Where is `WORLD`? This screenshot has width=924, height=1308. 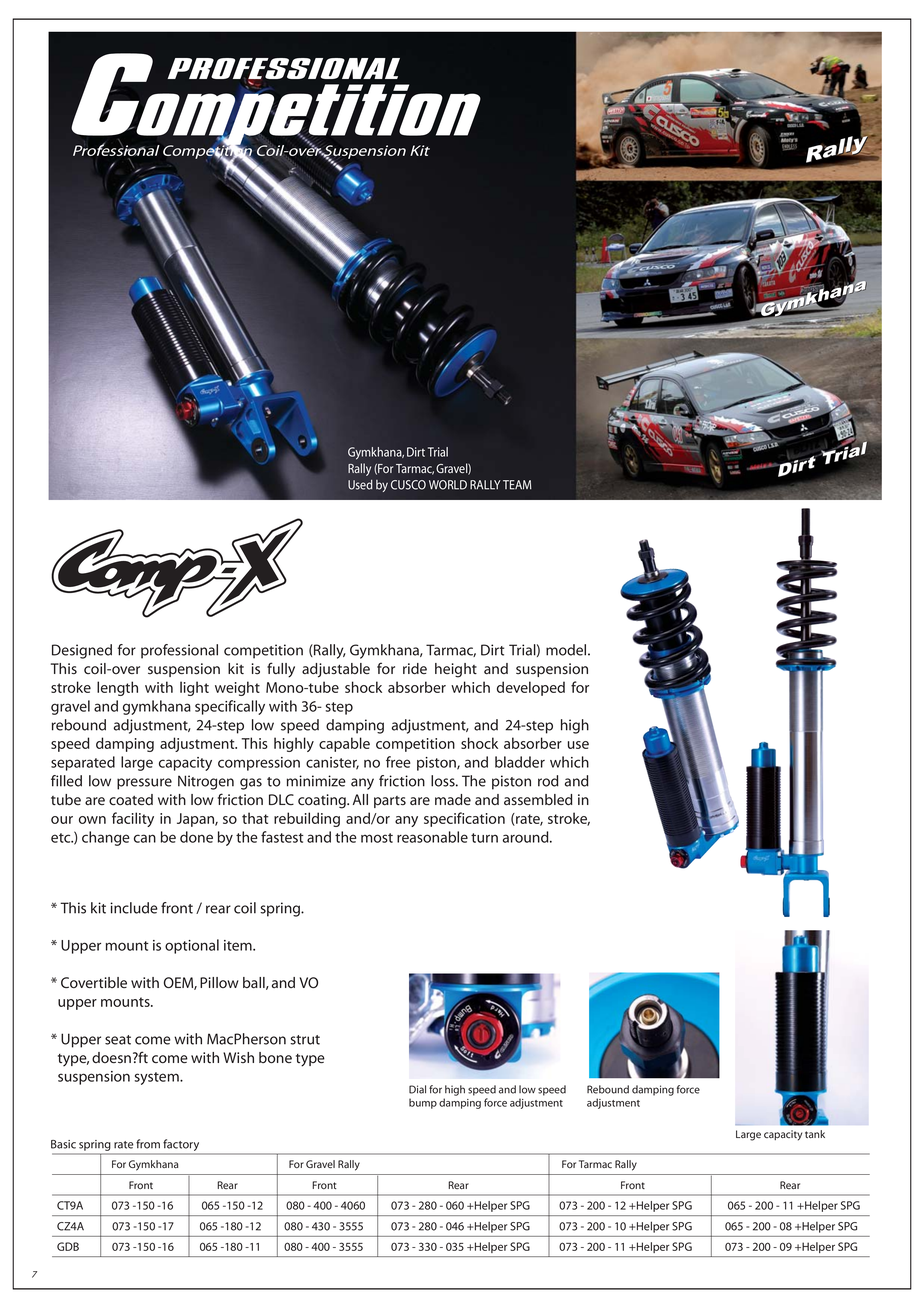
WORLD is located at coordinates (448, 485).
